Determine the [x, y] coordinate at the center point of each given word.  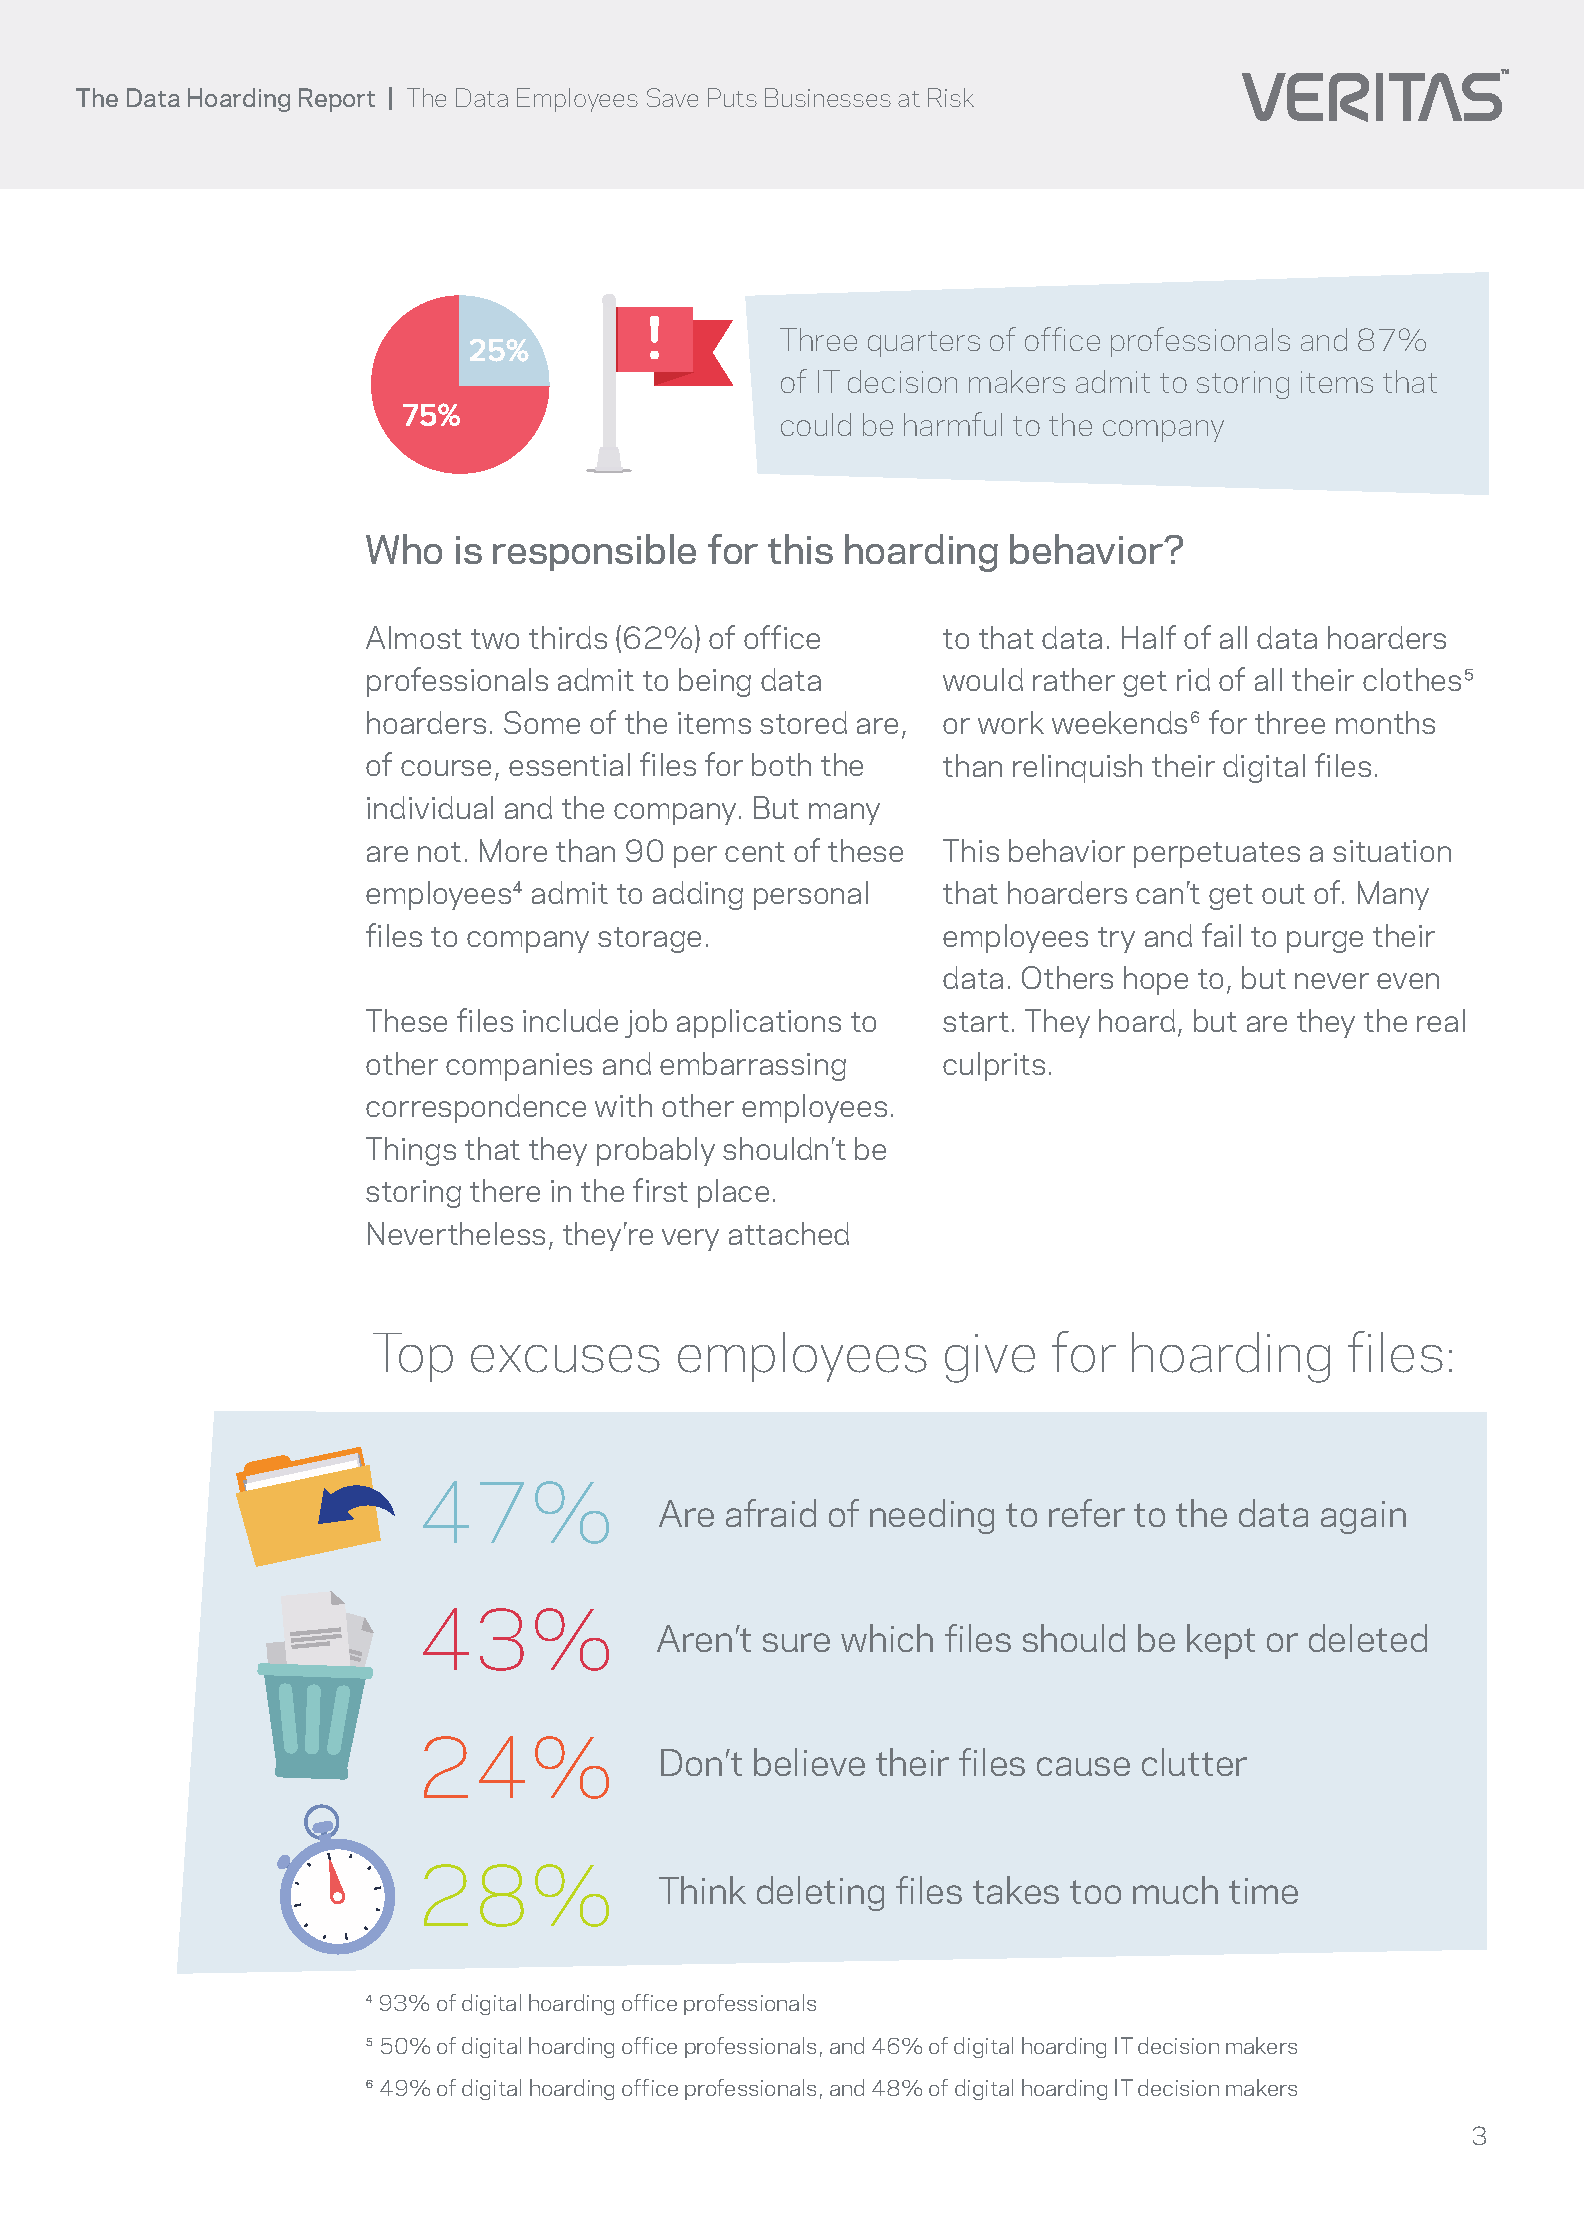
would [983, 679]
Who [404, 549]
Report [337, 100]
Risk [951, 97]
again [1363, 1517]
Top [413, 1357]
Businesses [828, 97]
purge [1325, 942]
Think [702, 1890]
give [990, 1358]
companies [519, 1067]
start [976, 1022]
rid [1193, 679]
